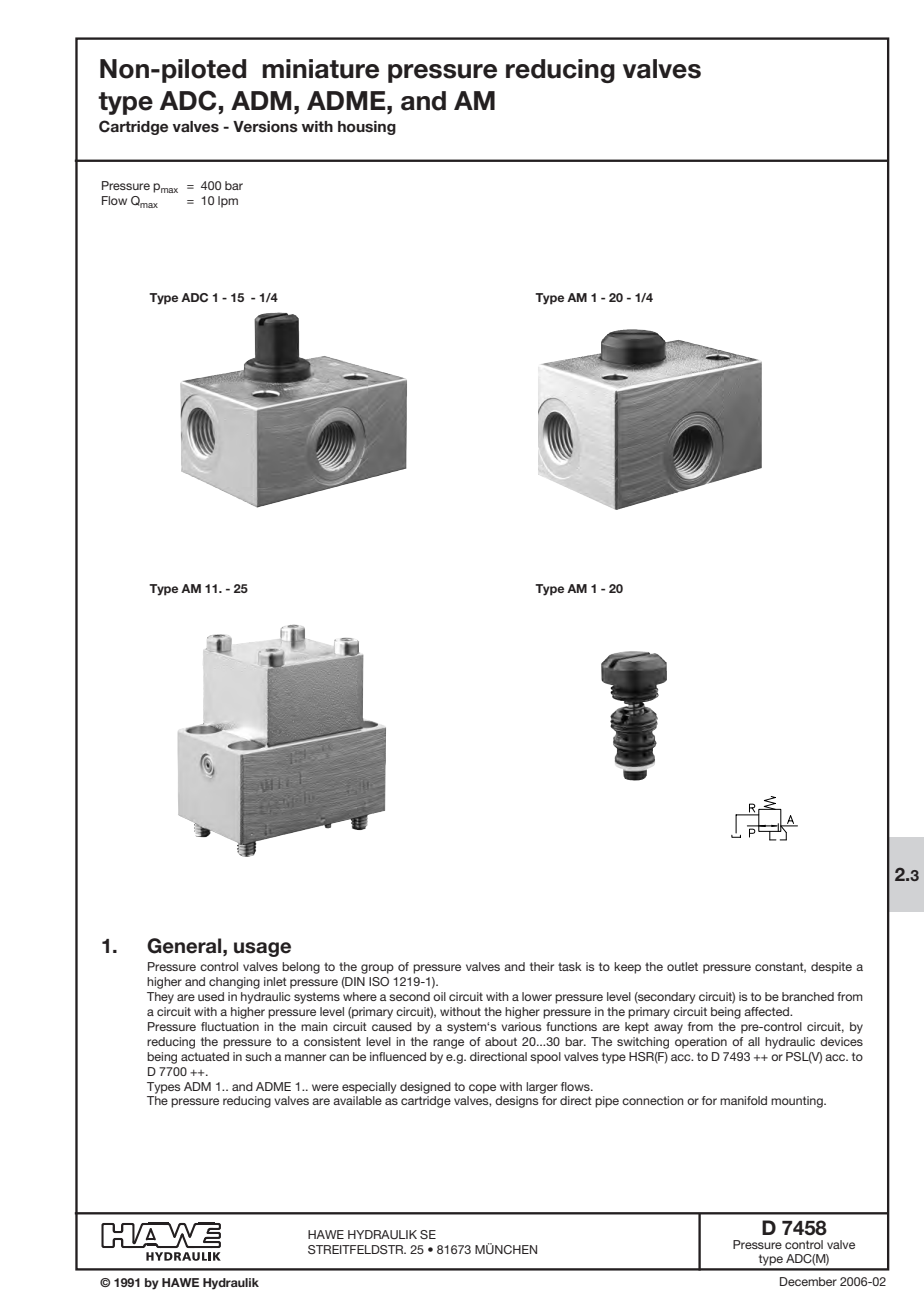 This document has width=924, height=1308. What do you see at coordinates (517, 1102) in the document?
I see `designs` at bounding box center [517, 1102].
